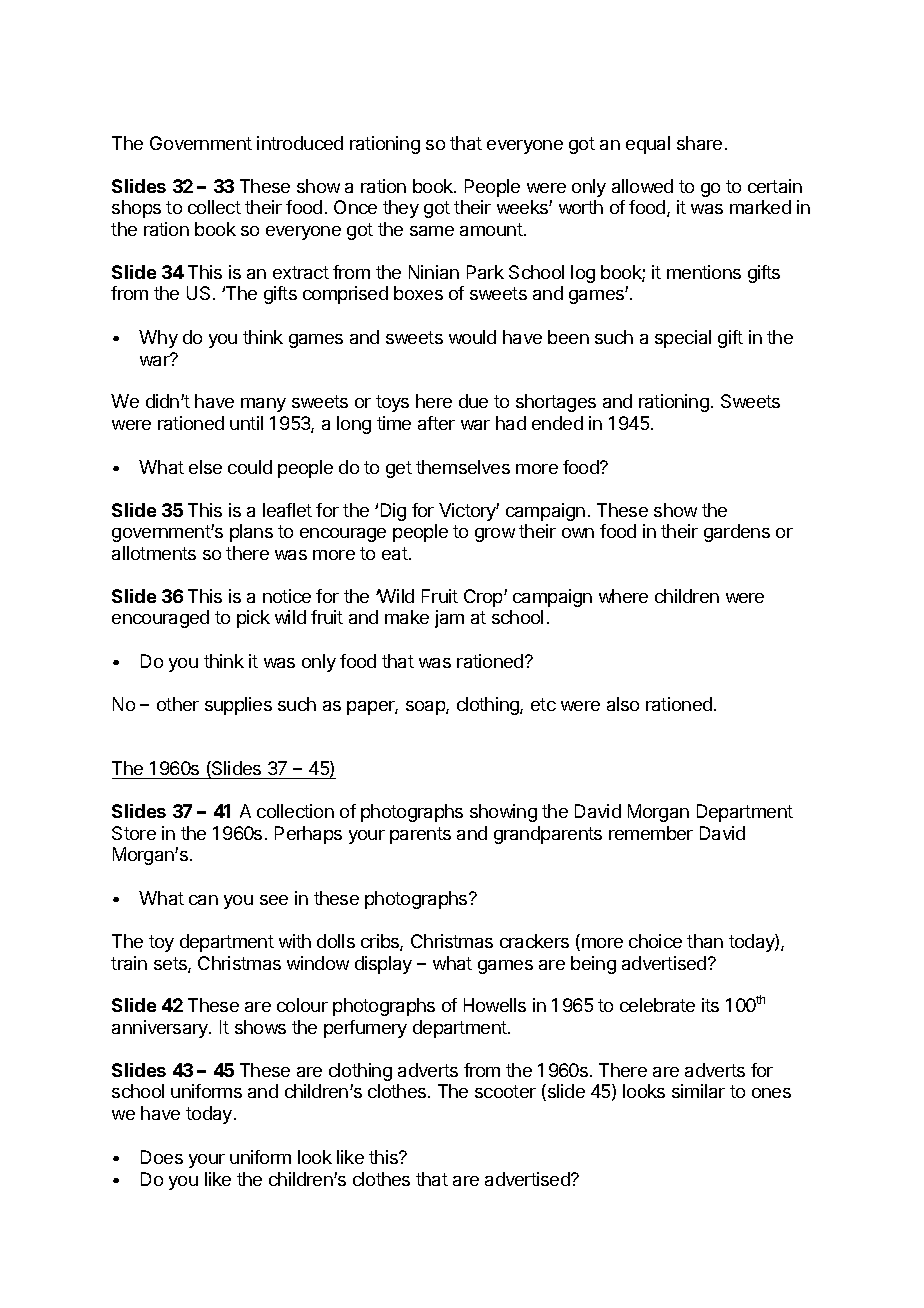  Describe the element at coordinates (401, 209) in the image. I see `they` at that location.
